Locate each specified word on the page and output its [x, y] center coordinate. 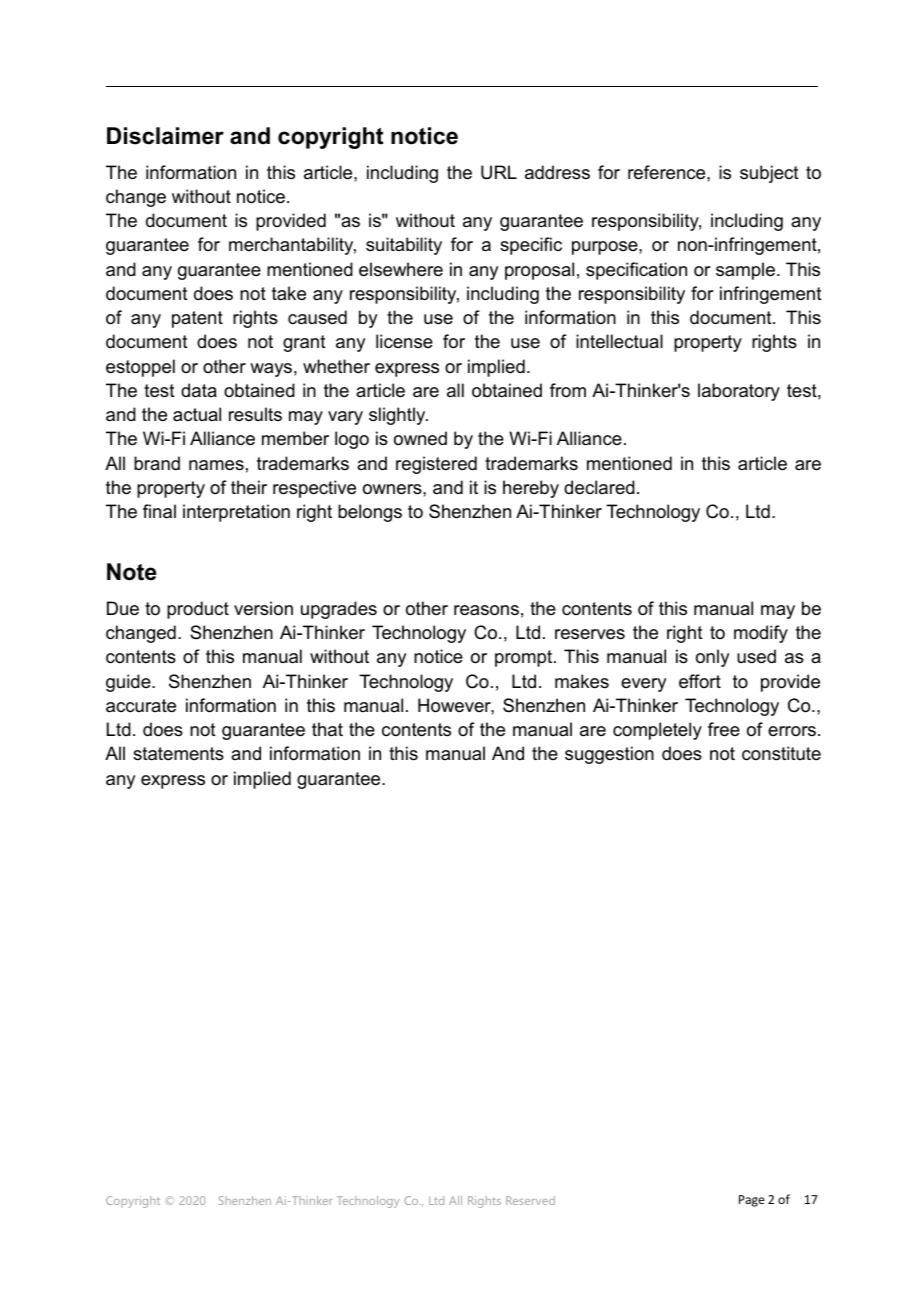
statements [178, 754]
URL [499, 172]
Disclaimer [165, 136]
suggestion [609, 755]
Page [752, 1201]
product [198, 610]
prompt [525, 658]
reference [668, 172]
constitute [781, 753]
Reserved [530, 1200]
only [712, 658]
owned [420, 438]
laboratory [739, 392]
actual [197, 414]
